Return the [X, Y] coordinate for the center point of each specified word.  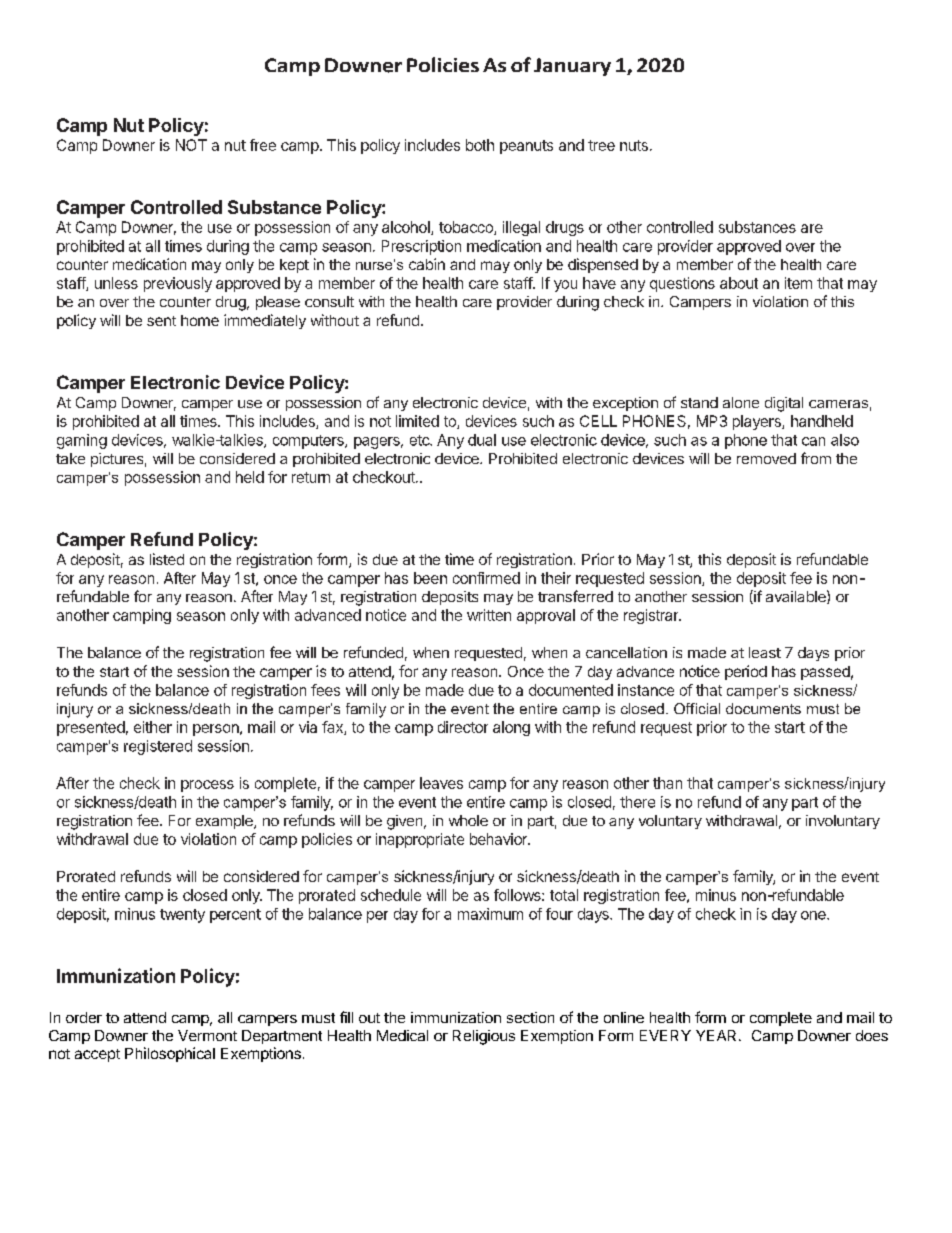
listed [167, 559]
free [263, 145]
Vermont [207, 1035]
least [765, 652]
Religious [484, 1037]
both [480, 145]
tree [601, 145]
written [489, 615]
